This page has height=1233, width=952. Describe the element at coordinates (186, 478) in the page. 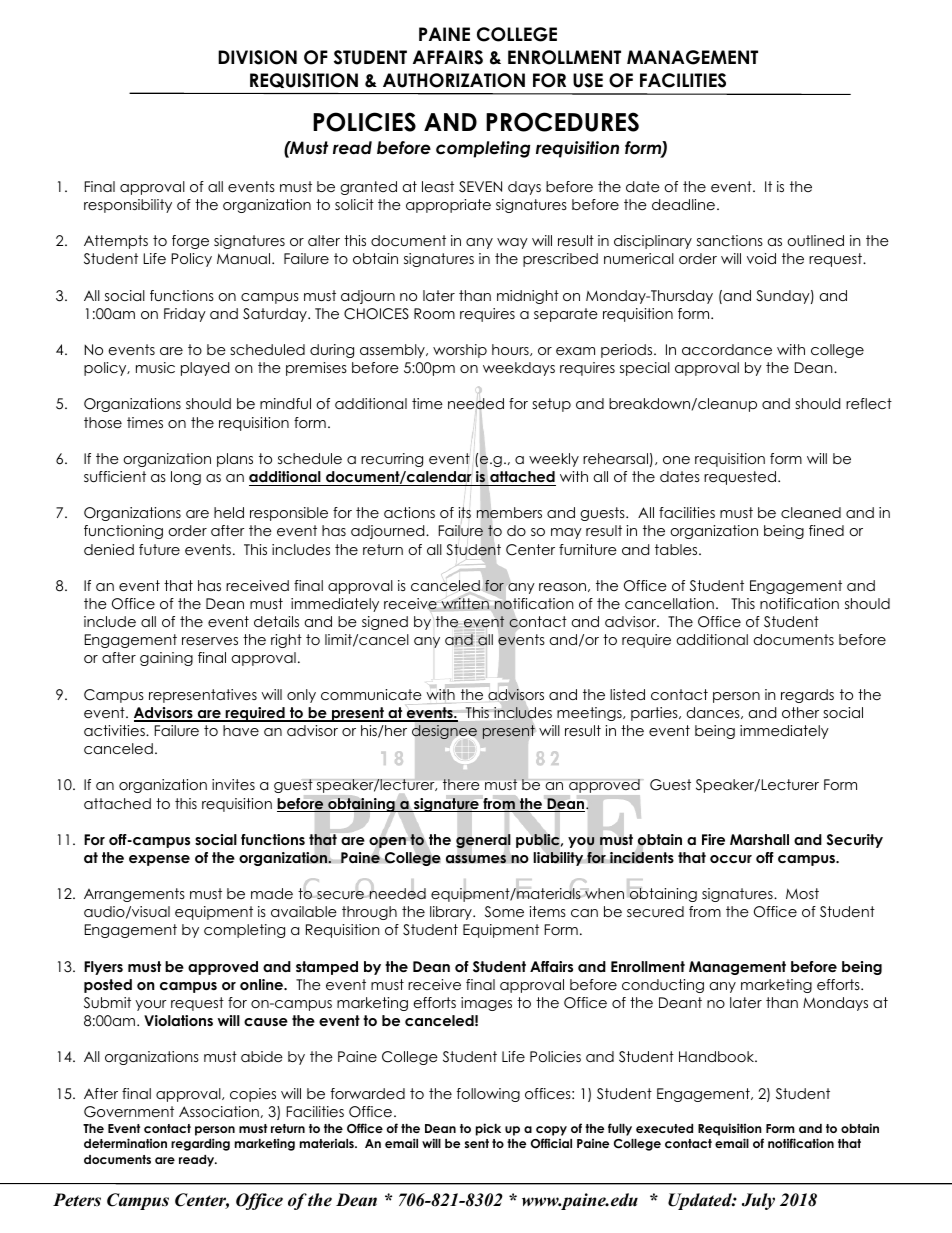

I see `long` at that location.
